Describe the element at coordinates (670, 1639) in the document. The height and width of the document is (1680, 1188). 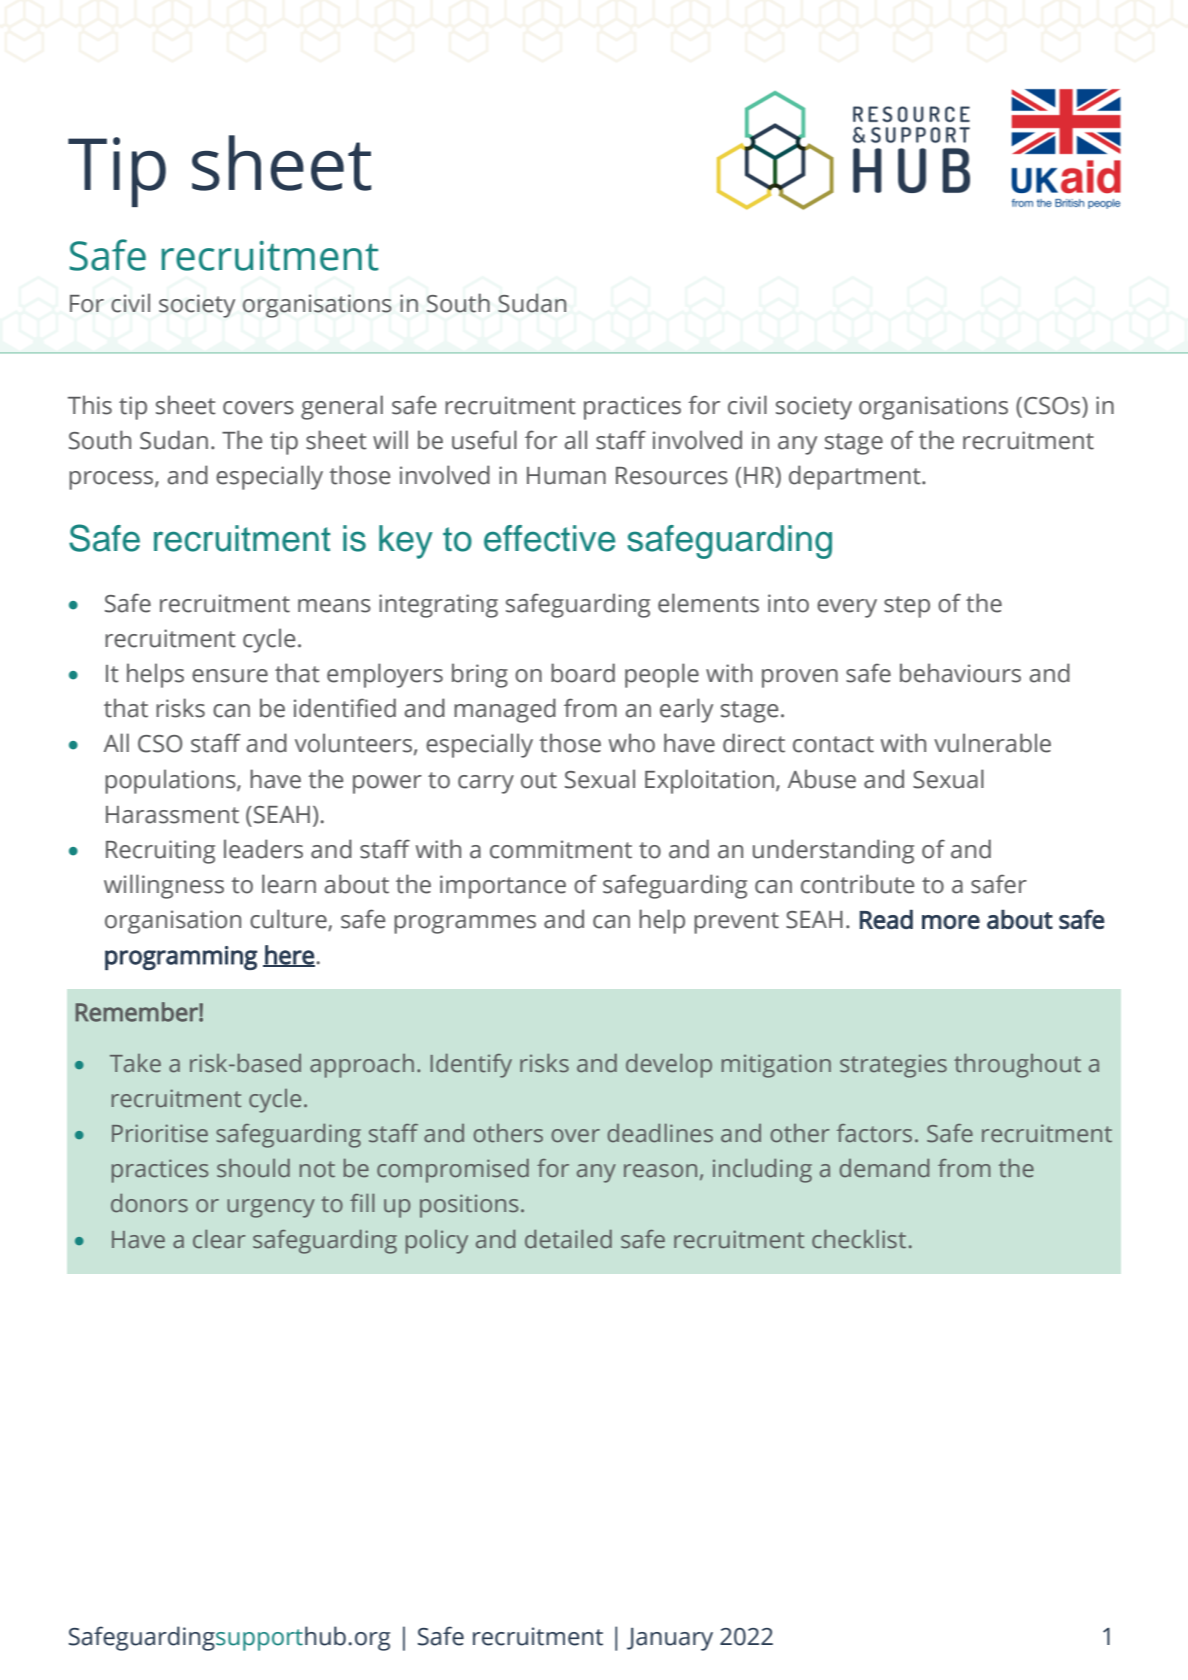
I see `January` at that location.
